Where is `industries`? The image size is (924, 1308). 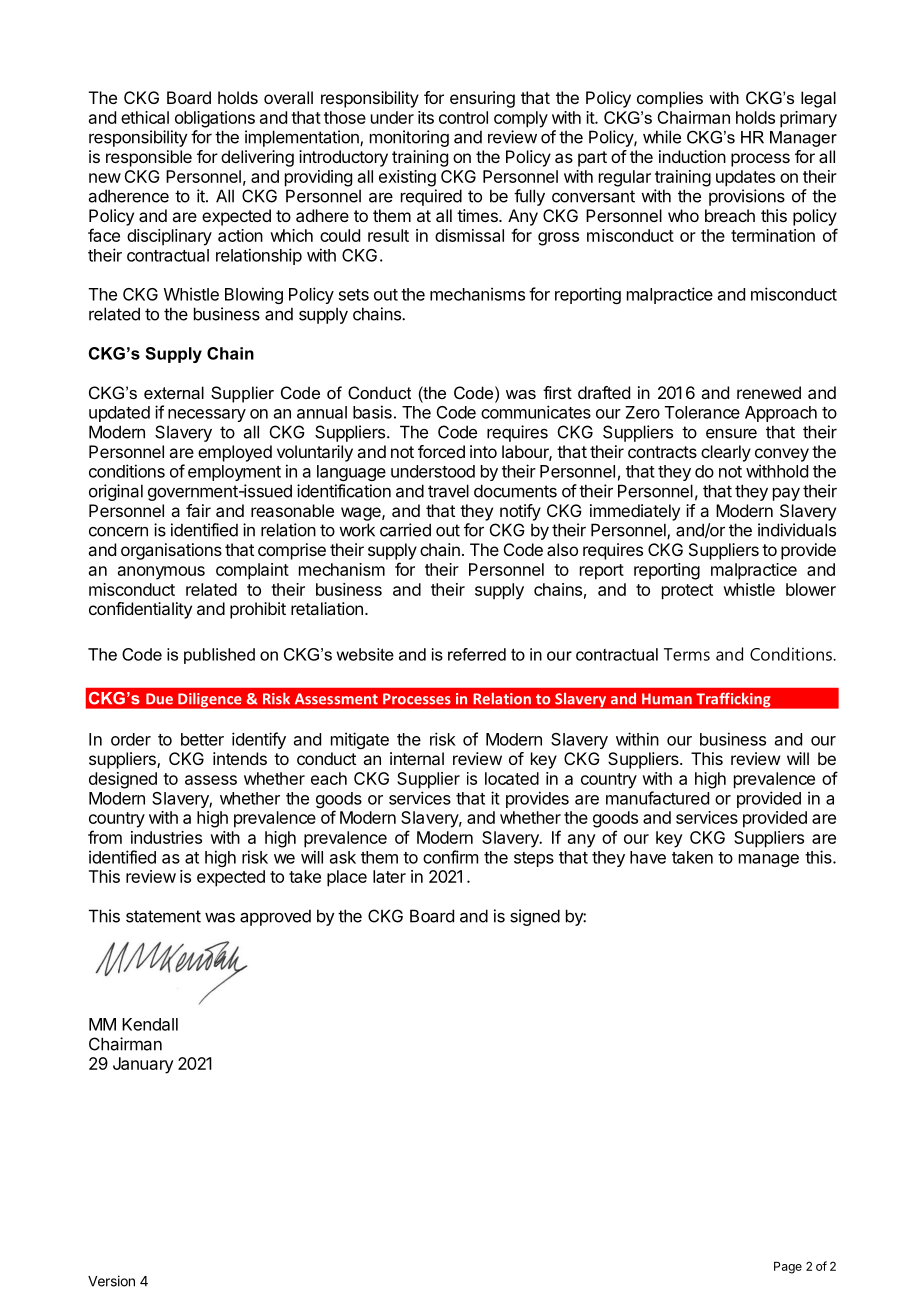 industries is located at coordinates (166, 837).
